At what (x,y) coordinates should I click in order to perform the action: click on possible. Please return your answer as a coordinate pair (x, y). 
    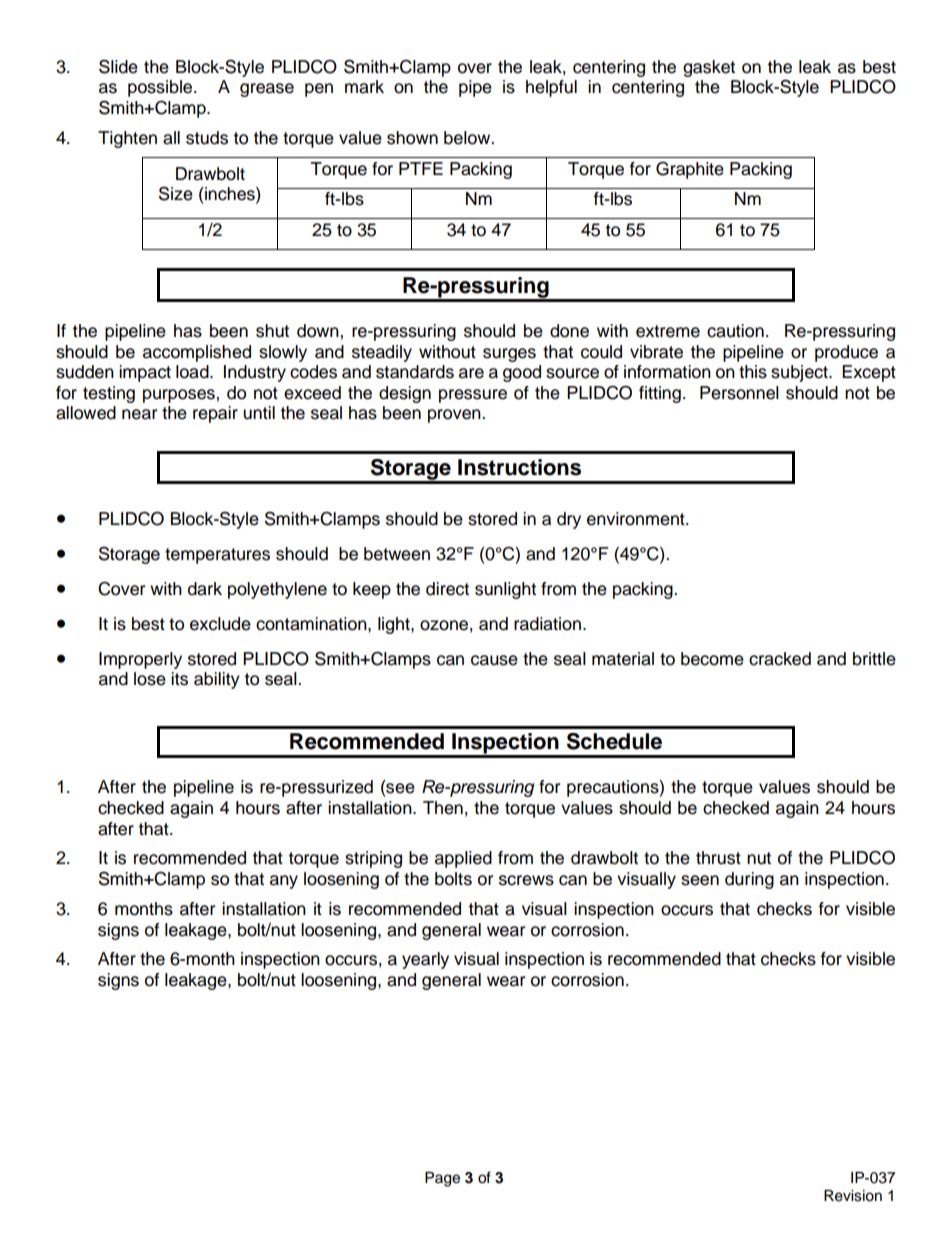
    Looking at the image, I should click on (161, 88).
